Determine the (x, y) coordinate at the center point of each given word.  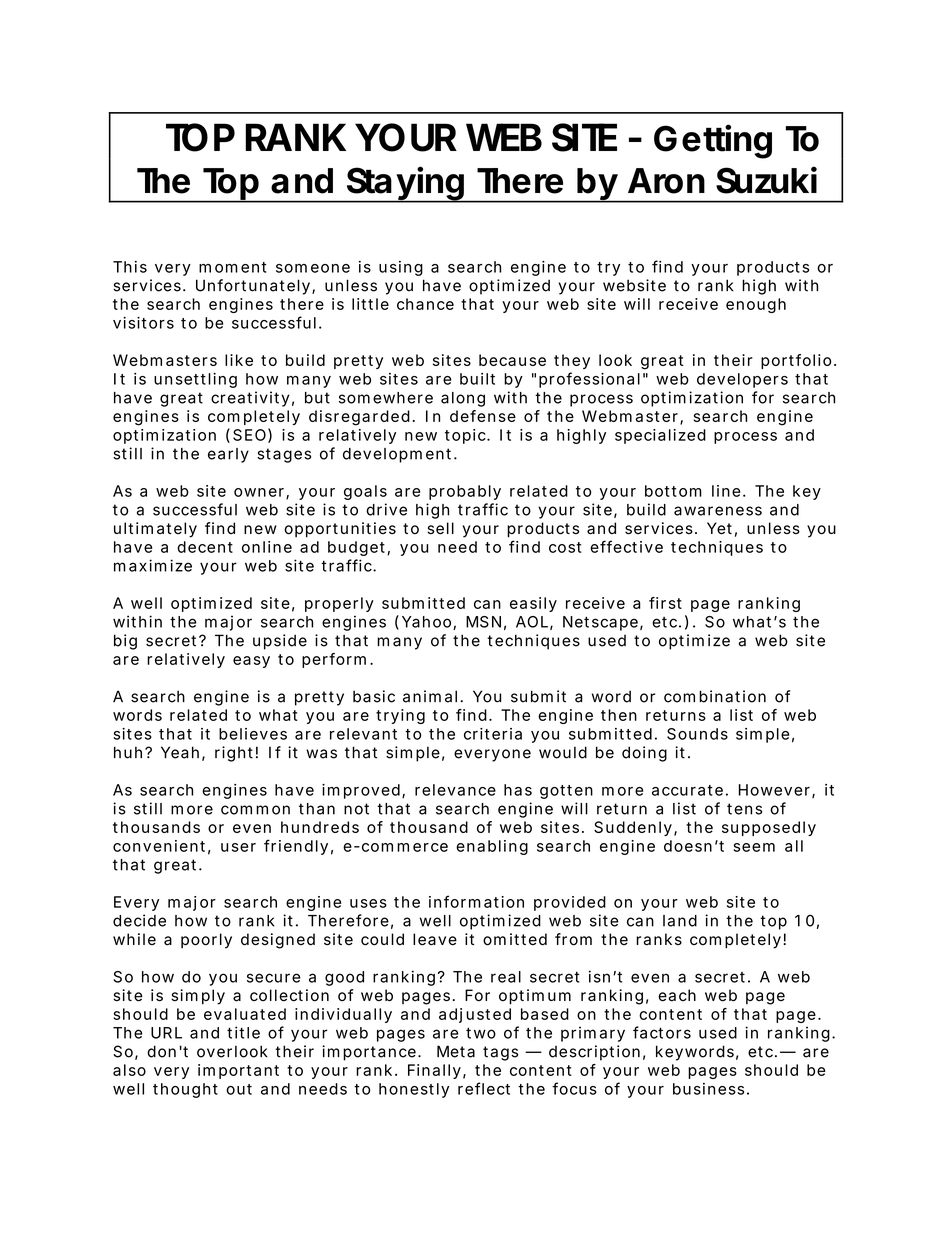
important (238, 1071)
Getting (713, 141)
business (708, 1089)
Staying (405, 184)
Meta (456, 1051)
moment (233, 267)
